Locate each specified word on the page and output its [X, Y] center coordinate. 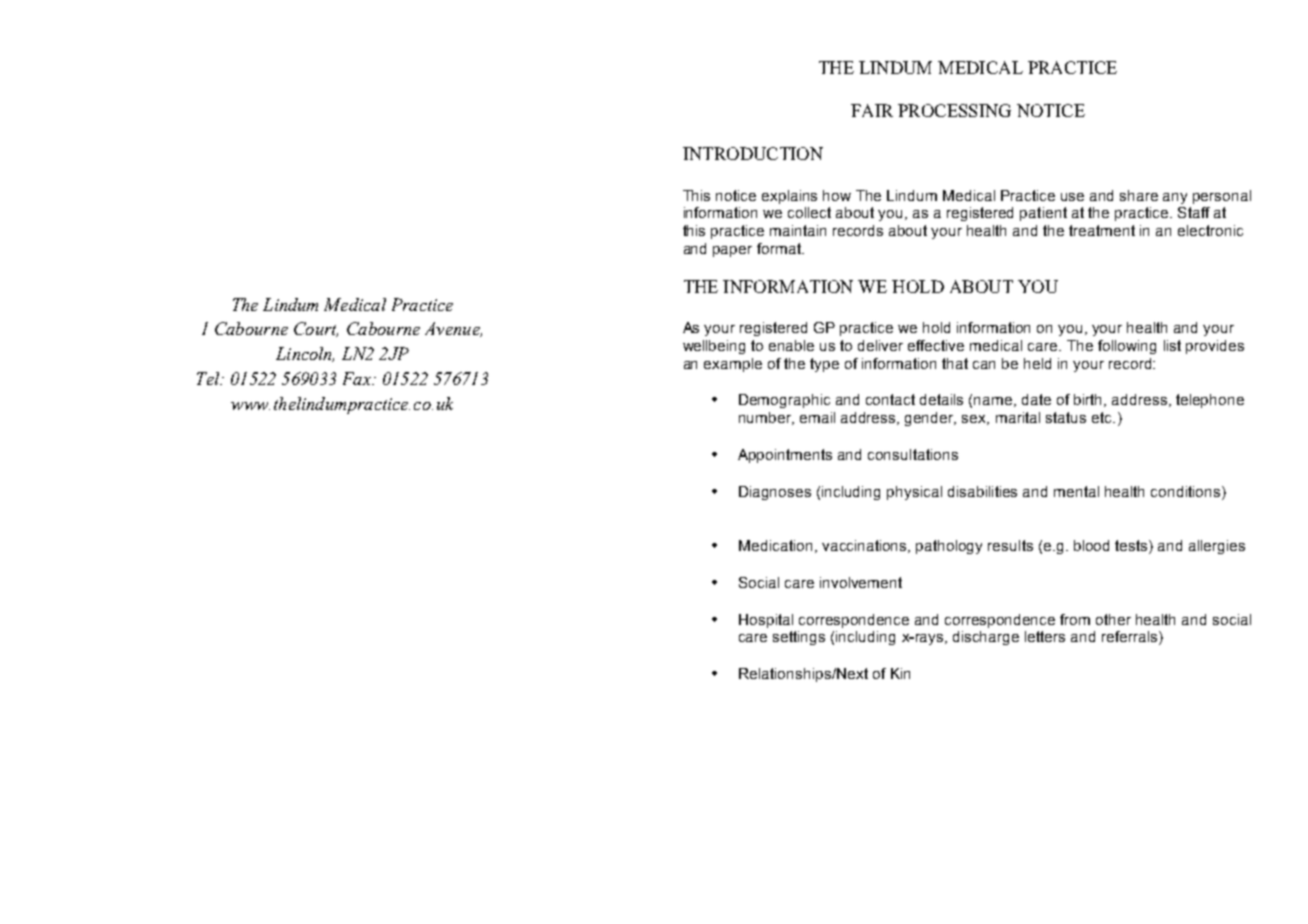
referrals [1131, 638]
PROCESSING [954, 110]
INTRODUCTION [753, 153]
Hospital [766, 621]
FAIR [872, 110]
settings [799, 638]
